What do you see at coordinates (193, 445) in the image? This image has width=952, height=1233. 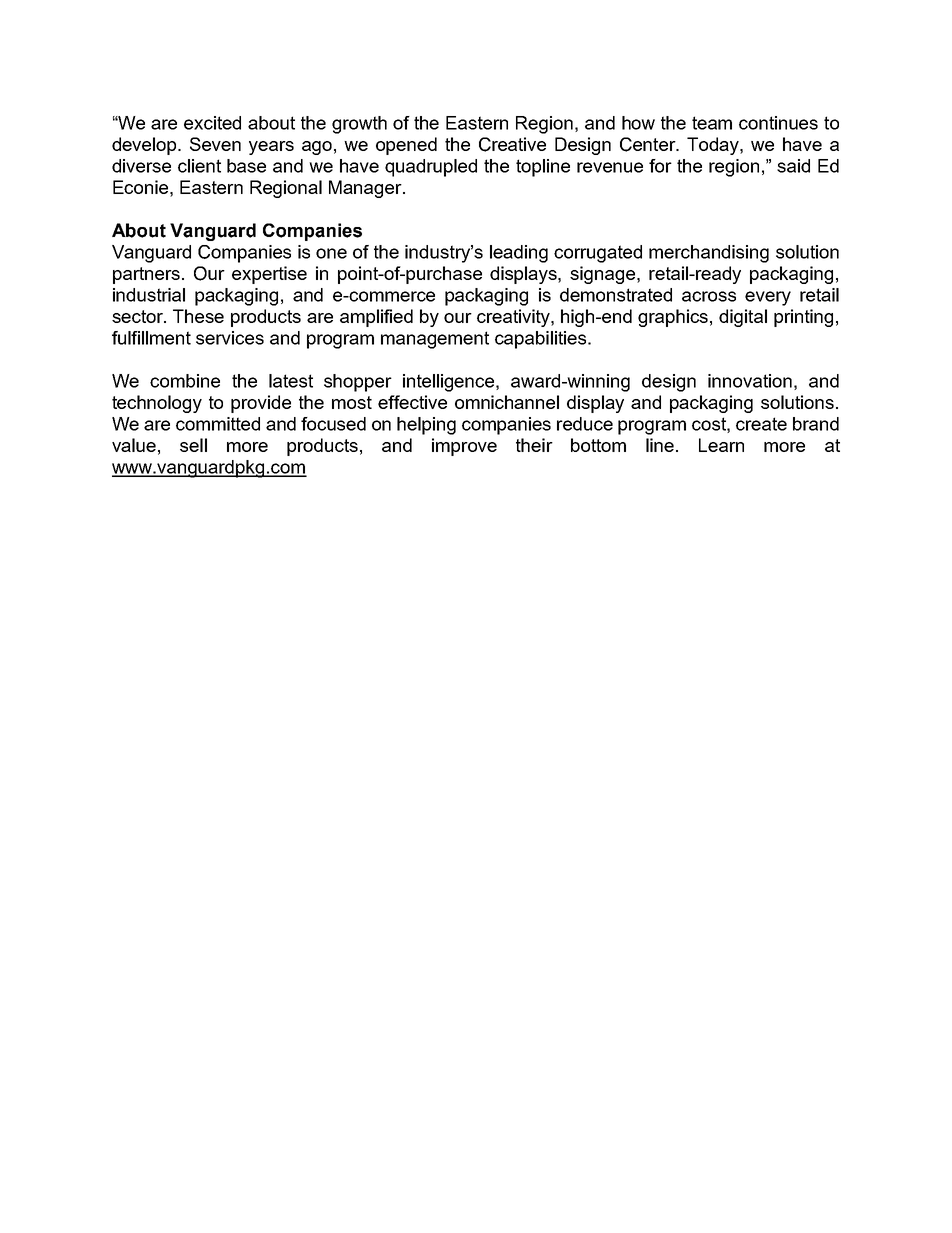 I see `sell` at bounding box center [193, 445].
